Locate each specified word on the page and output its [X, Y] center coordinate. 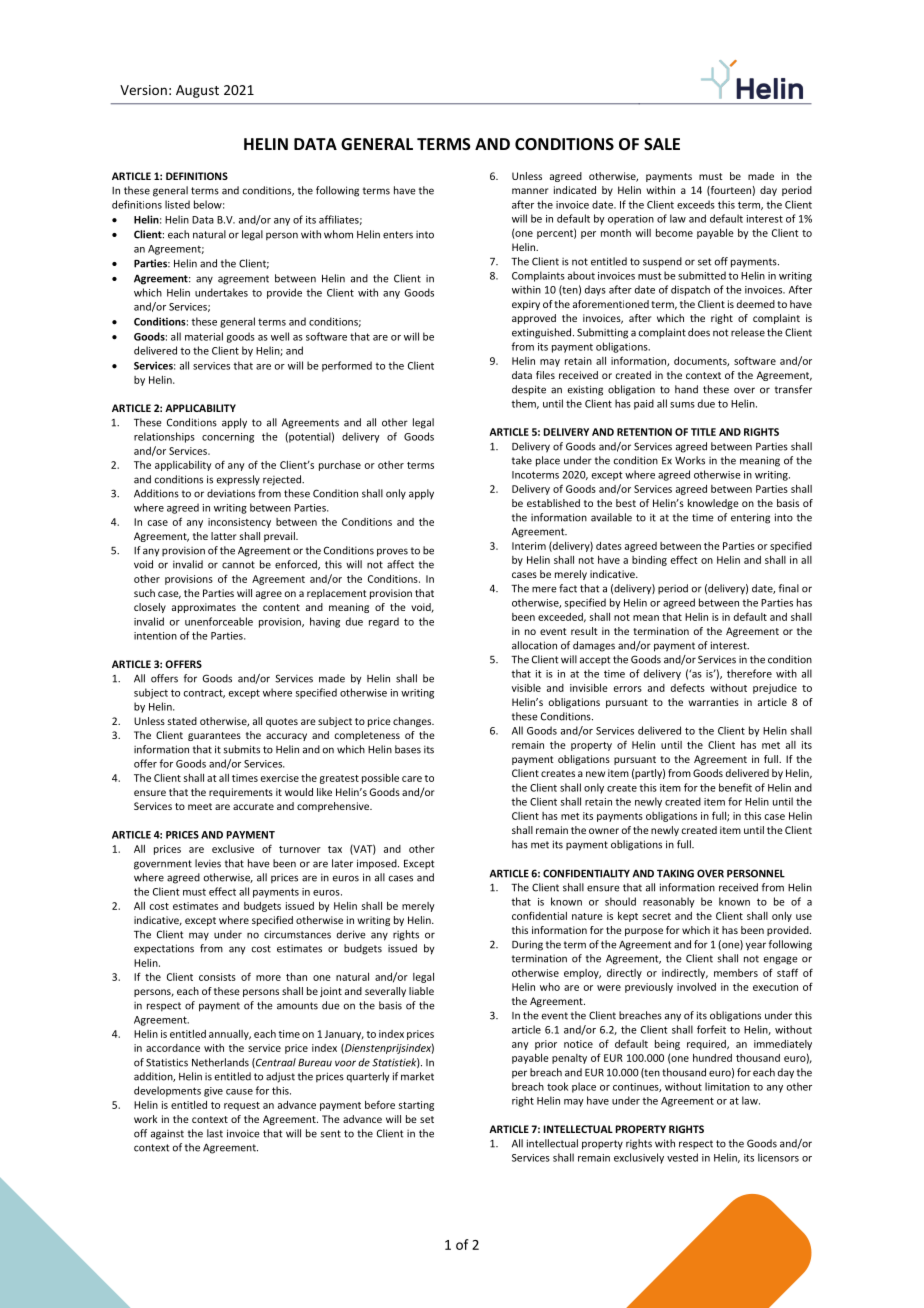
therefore [749, 673]
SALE [662, 144]
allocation [534, 645]
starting [416, 1106]
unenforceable [219, 621]
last [215, 1133]
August [197, 91]
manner [530, 191]
